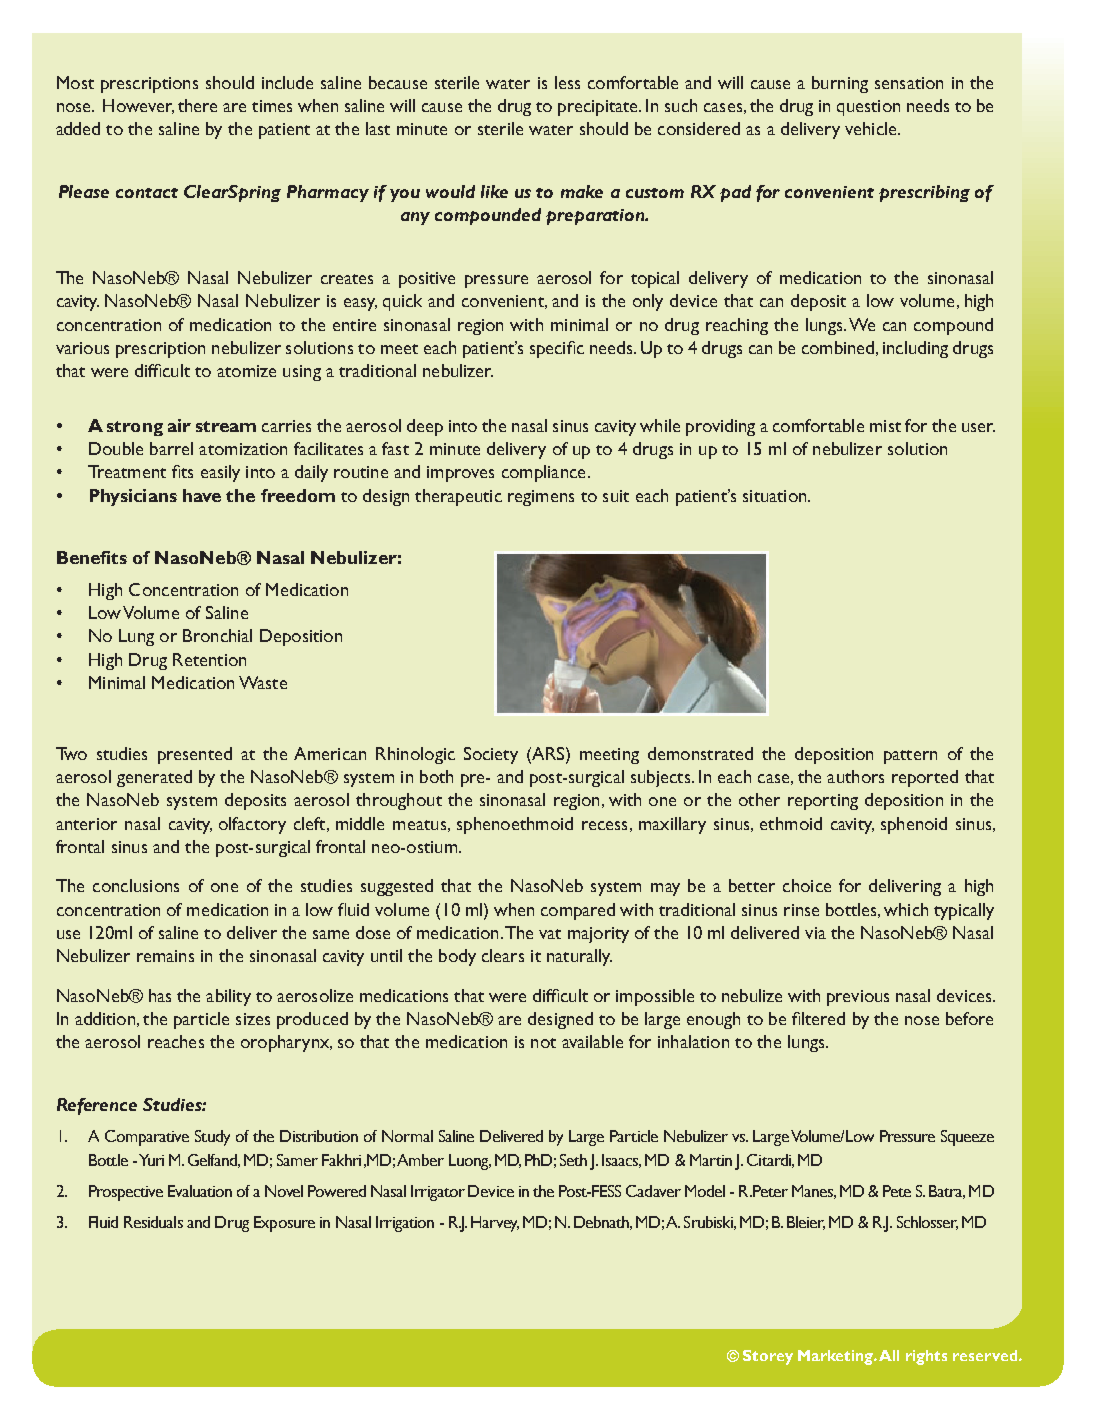 Image resolution: width=1096 pixels, height=1419 pixels. What do you see at coordinates (153, 1222) in the image?
I see `Residuals` at bounding box center [153, 1222].
